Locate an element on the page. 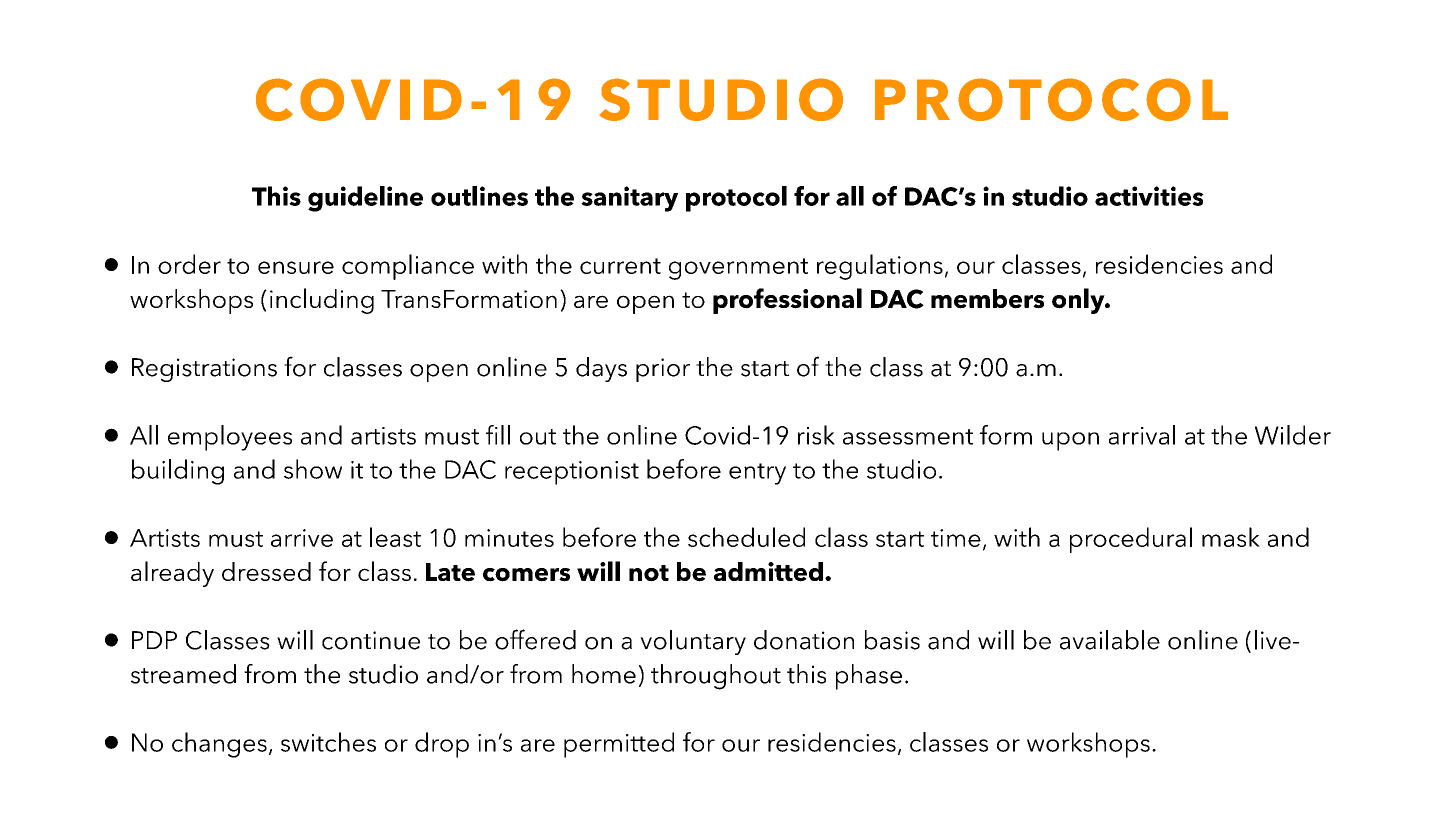  guideline is located at coordinates (365, 199).
